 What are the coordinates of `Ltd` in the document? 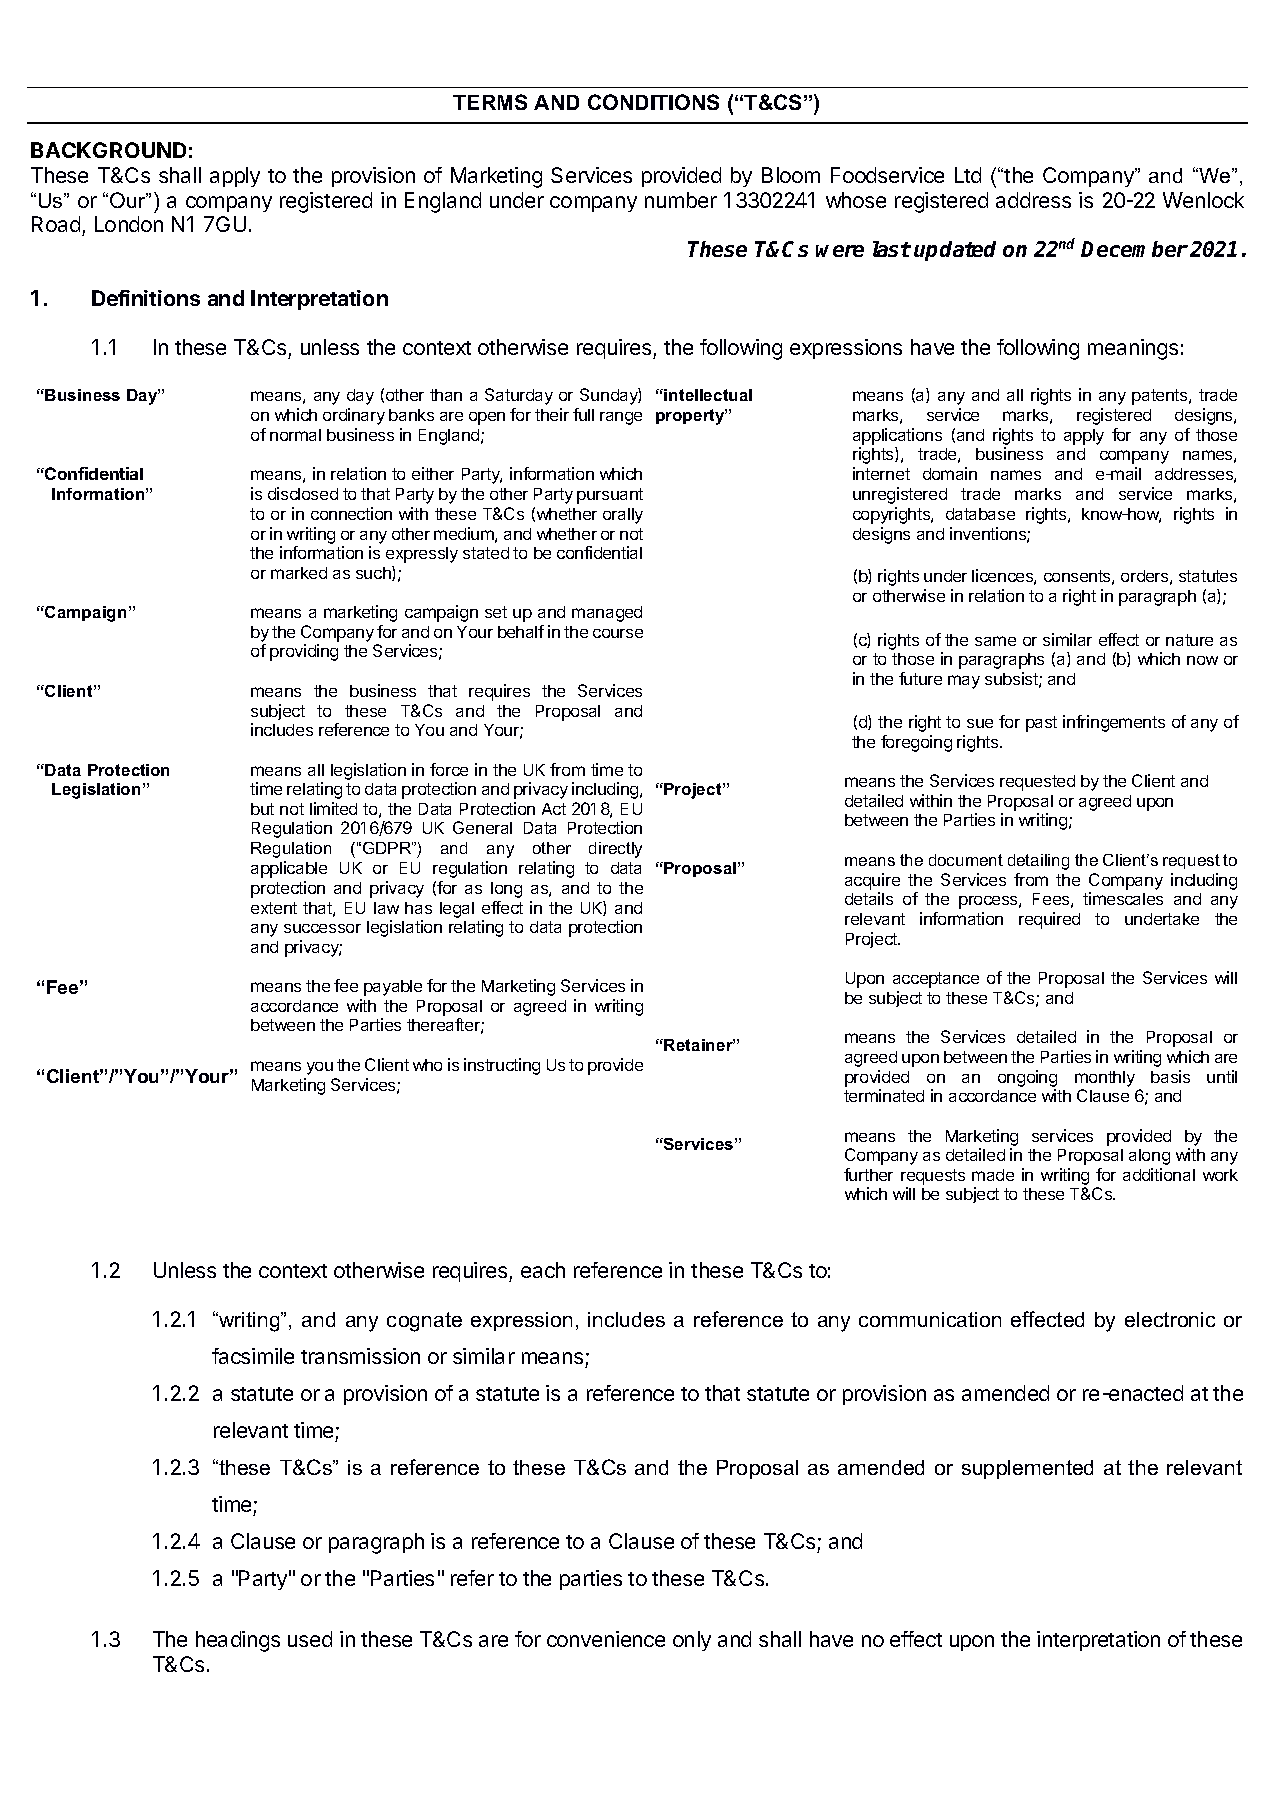 It's located at (968, 175).
